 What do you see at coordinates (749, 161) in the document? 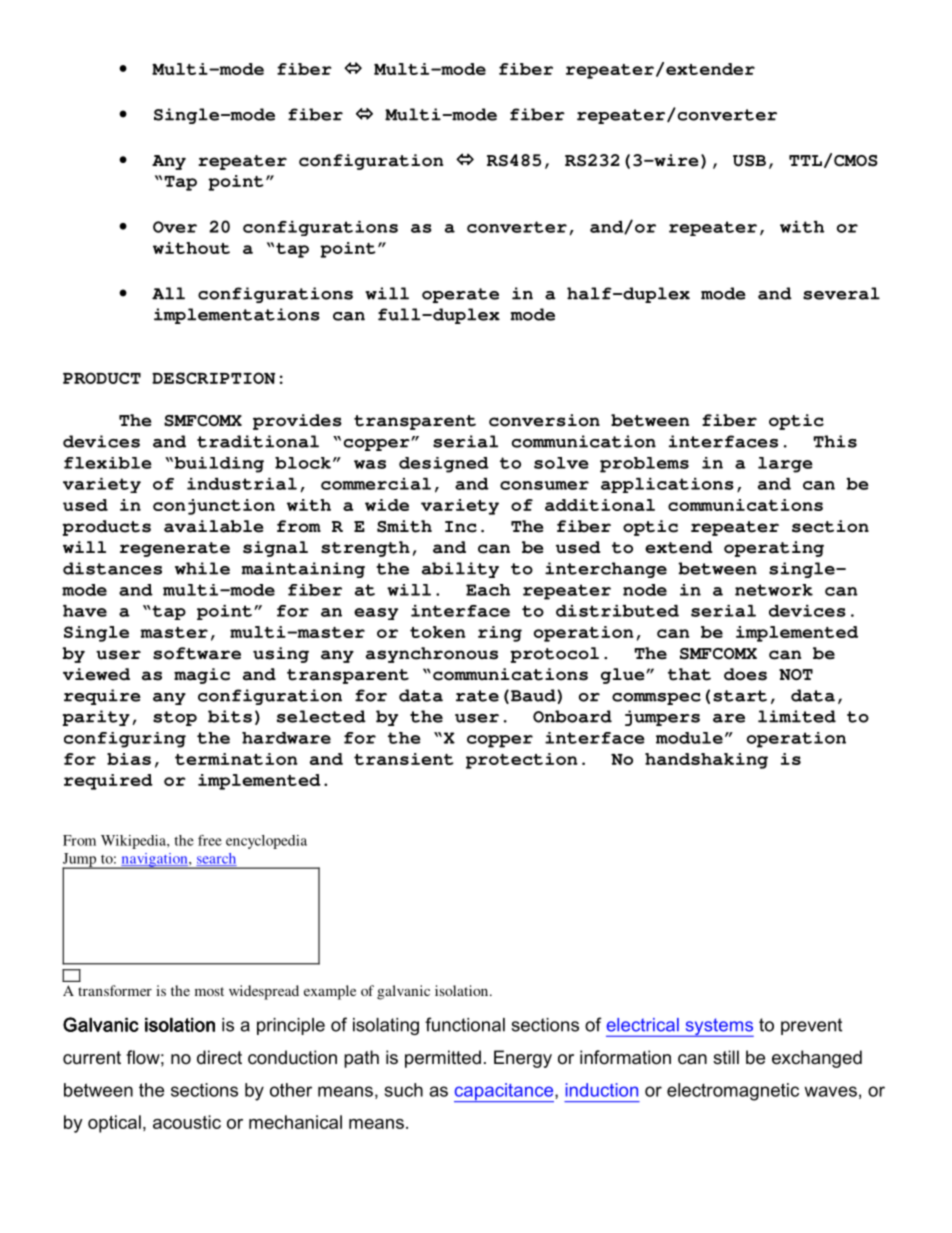
I see `USB` at bounding box center [749, 161].
